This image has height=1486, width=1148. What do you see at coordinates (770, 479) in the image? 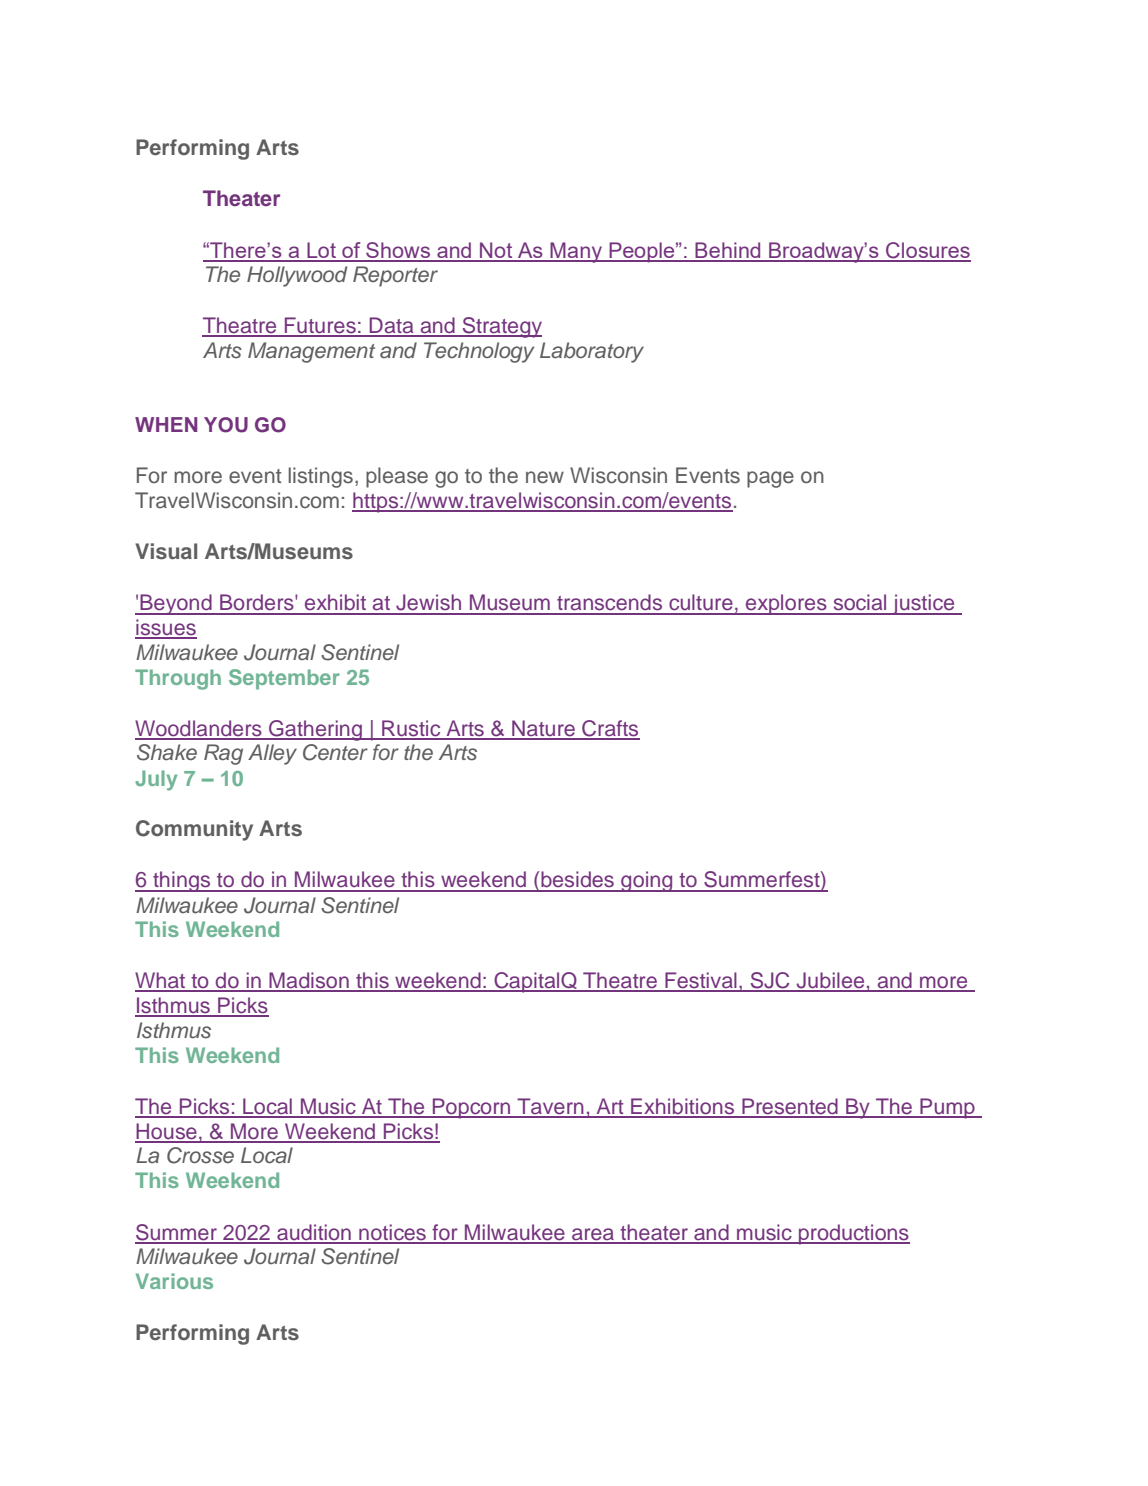
I see `page` at bounding box center [770, 479].
